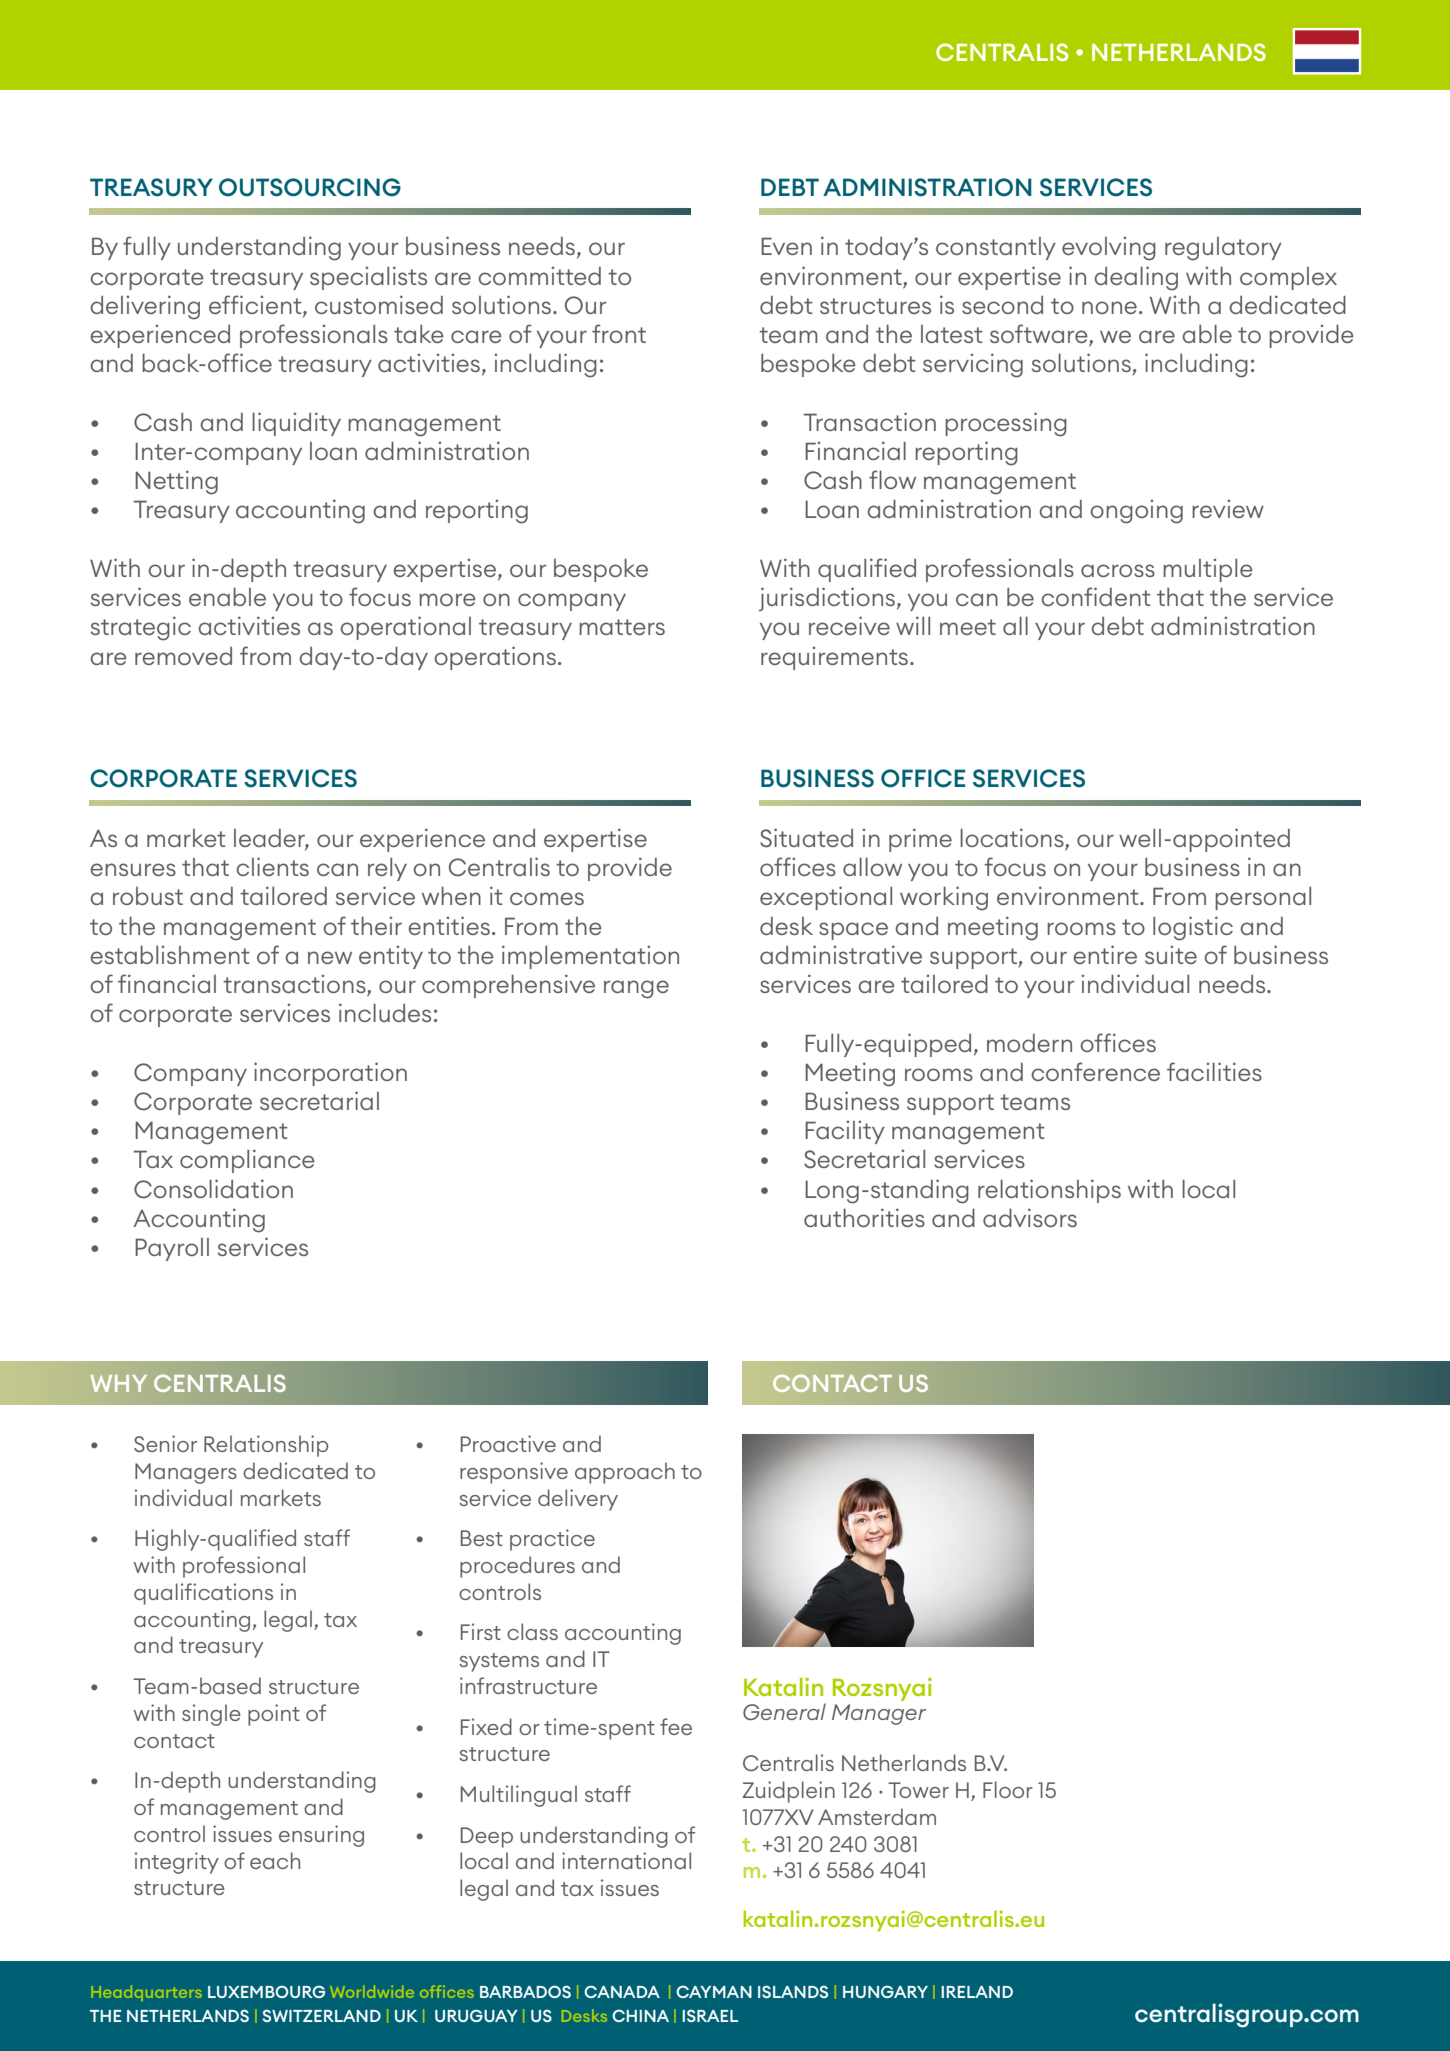 Image resolution: width=1450 pixels, height=2051 pixels. What do you see at coordinates (625, 1473) in the screenshot?
I see `approach` at bounding box center [625, 1473].
